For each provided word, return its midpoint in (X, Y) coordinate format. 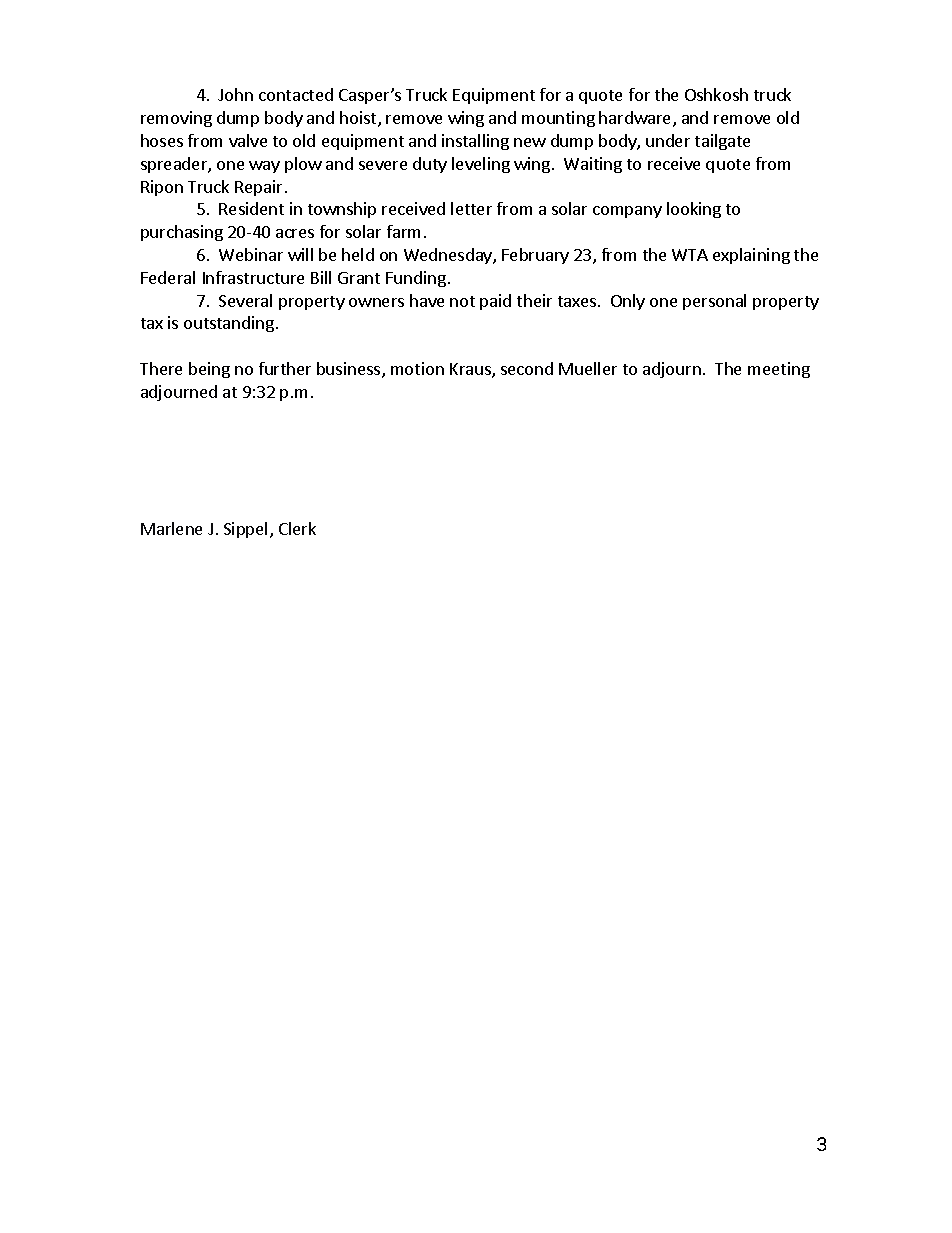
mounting (558, 119)
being (209, 370)
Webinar (251, 254)
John (235, 94)
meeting (779, 370)
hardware (636, 119)
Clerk (297, 528)
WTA (690, 255)
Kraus (471, 370)
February (535, 256)
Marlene (171, 528)
